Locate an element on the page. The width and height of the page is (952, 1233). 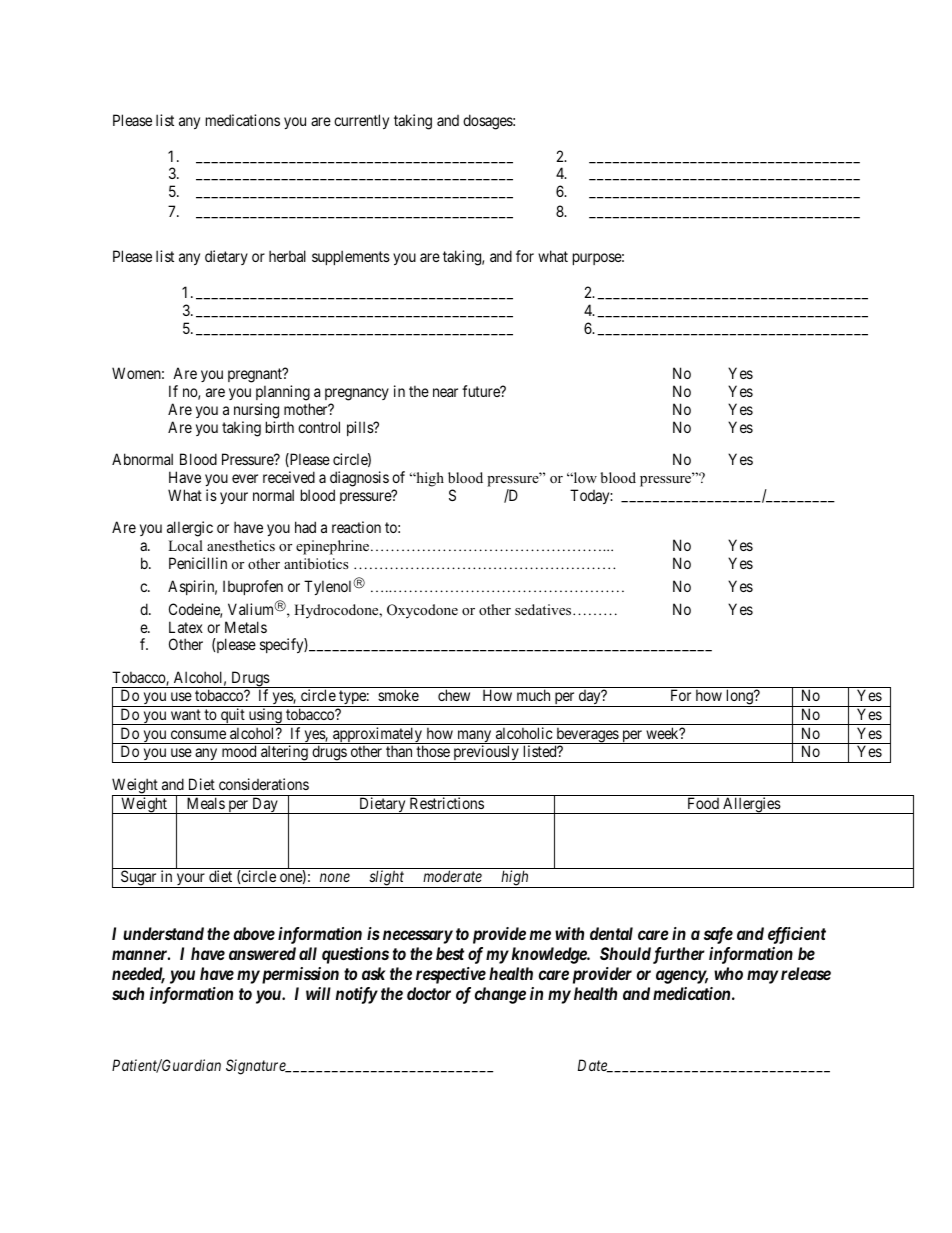
respective is located at coordinates (451, 975).
